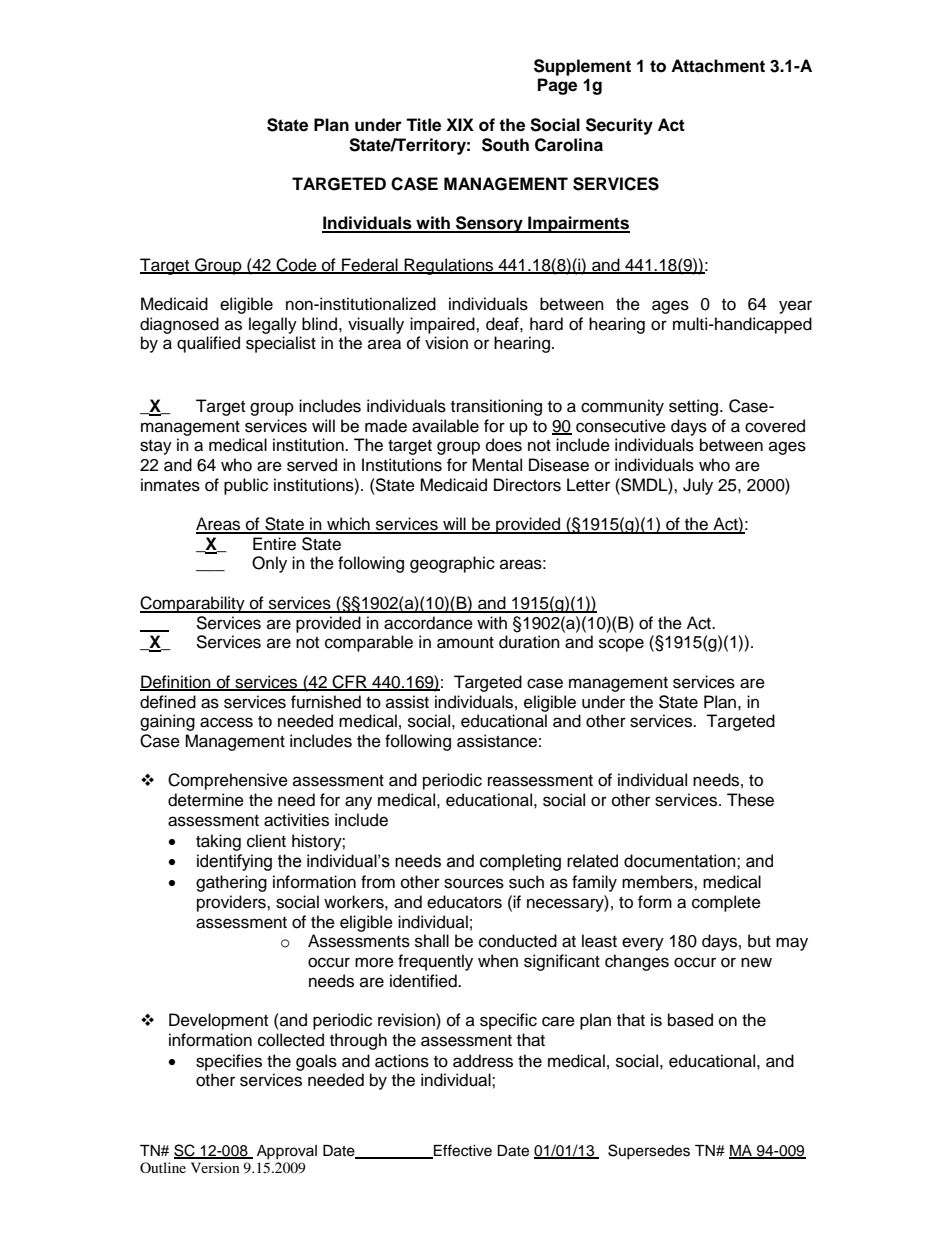 The width and height of the document is (952, 1233). I want to click on scope, so click(621, 645).
